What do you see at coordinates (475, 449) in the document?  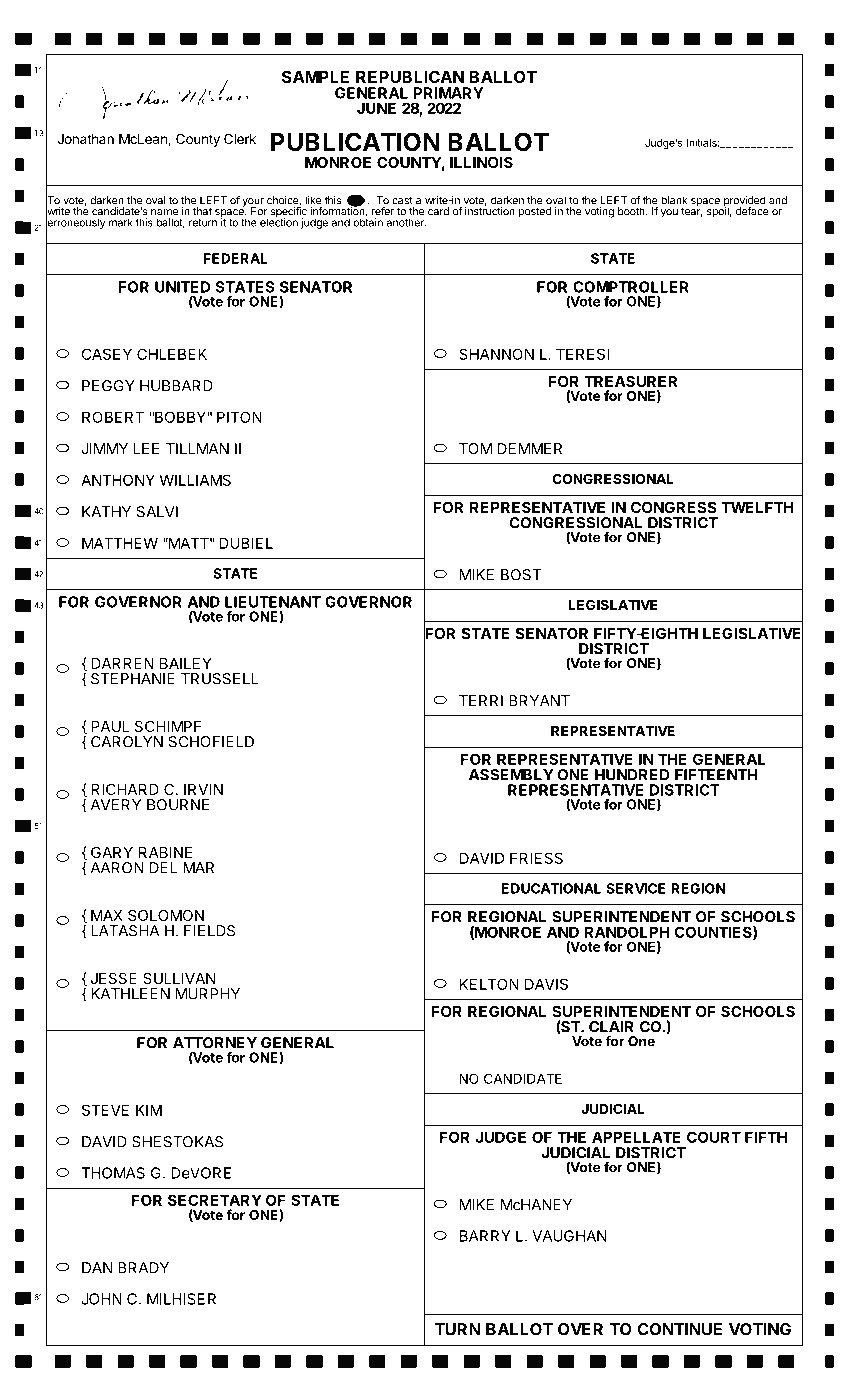 I see `TOM` at bounding box center [475, 449].
